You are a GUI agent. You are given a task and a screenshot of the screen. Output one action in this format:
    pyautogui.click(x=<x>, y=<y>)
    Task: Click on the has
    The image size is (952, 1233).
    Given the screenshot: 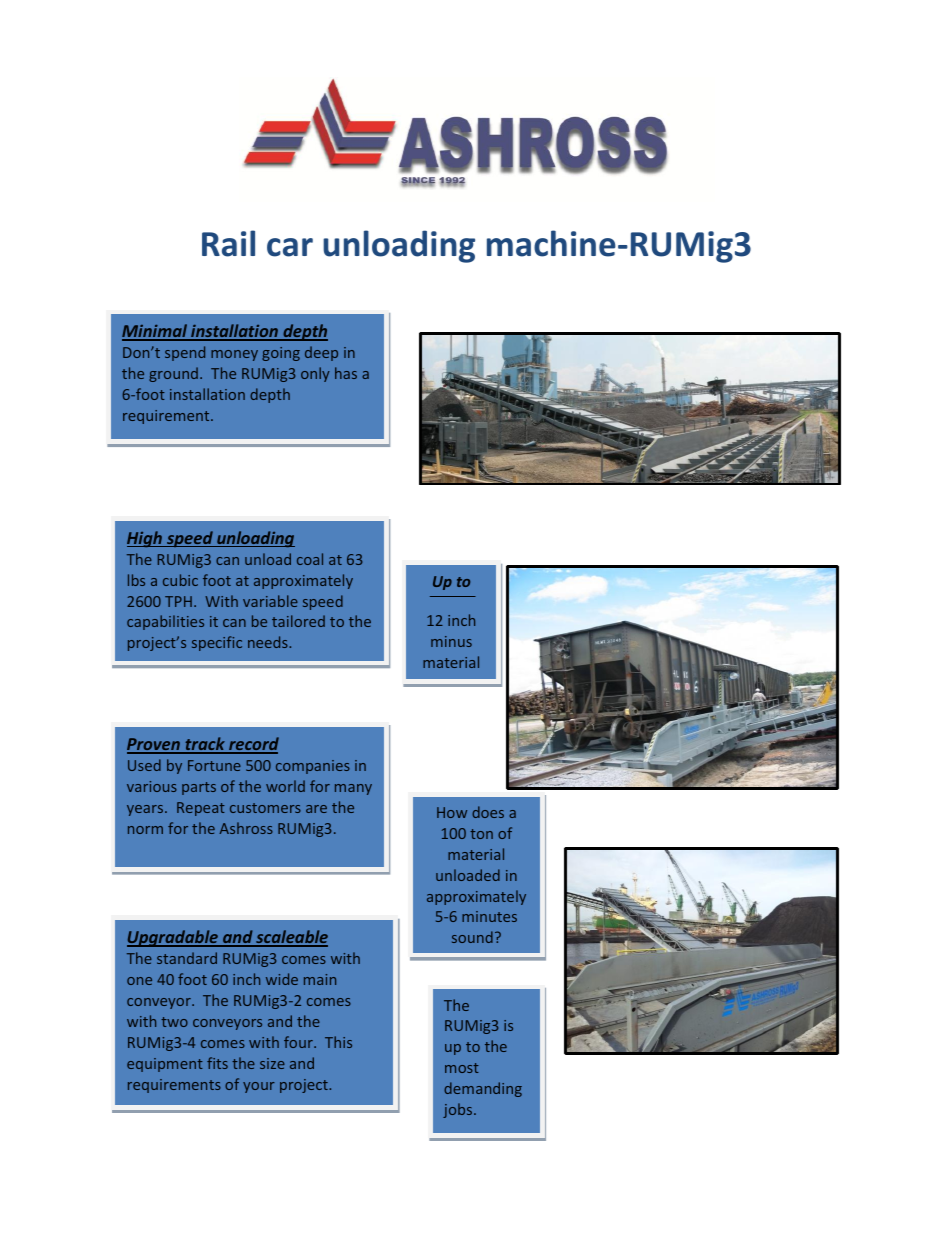 What is the action you would take?
    pyautogui.click(x=346, y=373)
